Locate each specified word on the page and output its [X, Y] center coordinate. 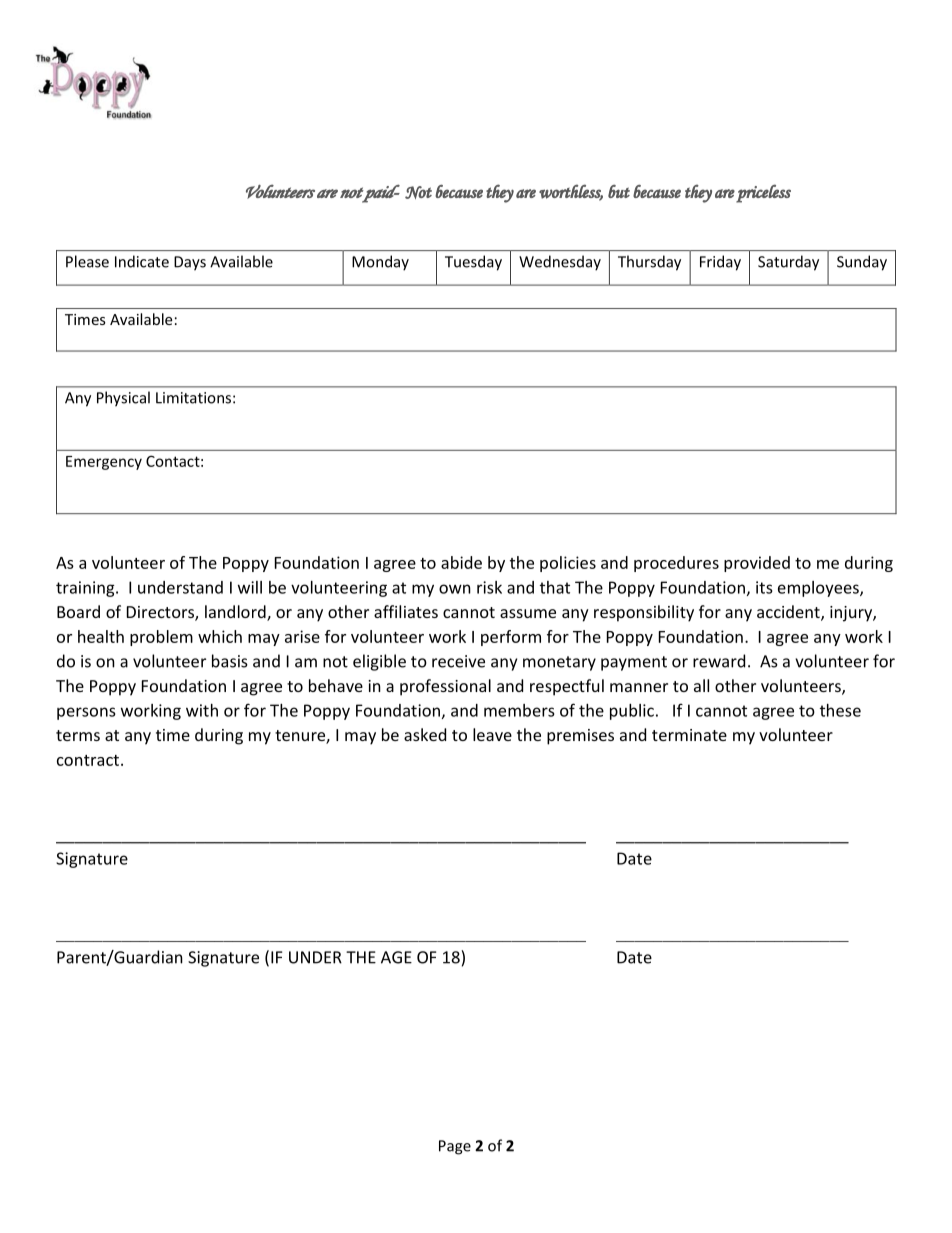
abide [461, 562]
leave [492, 734]
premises [580, 737]
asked [425, 734]
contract [88, 760]
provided [757, 564]
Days [190, 263]
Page [455, 1147]
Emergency [104, 463]
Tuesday [473, 263]
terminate [689, 735]
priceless [763, 193]
